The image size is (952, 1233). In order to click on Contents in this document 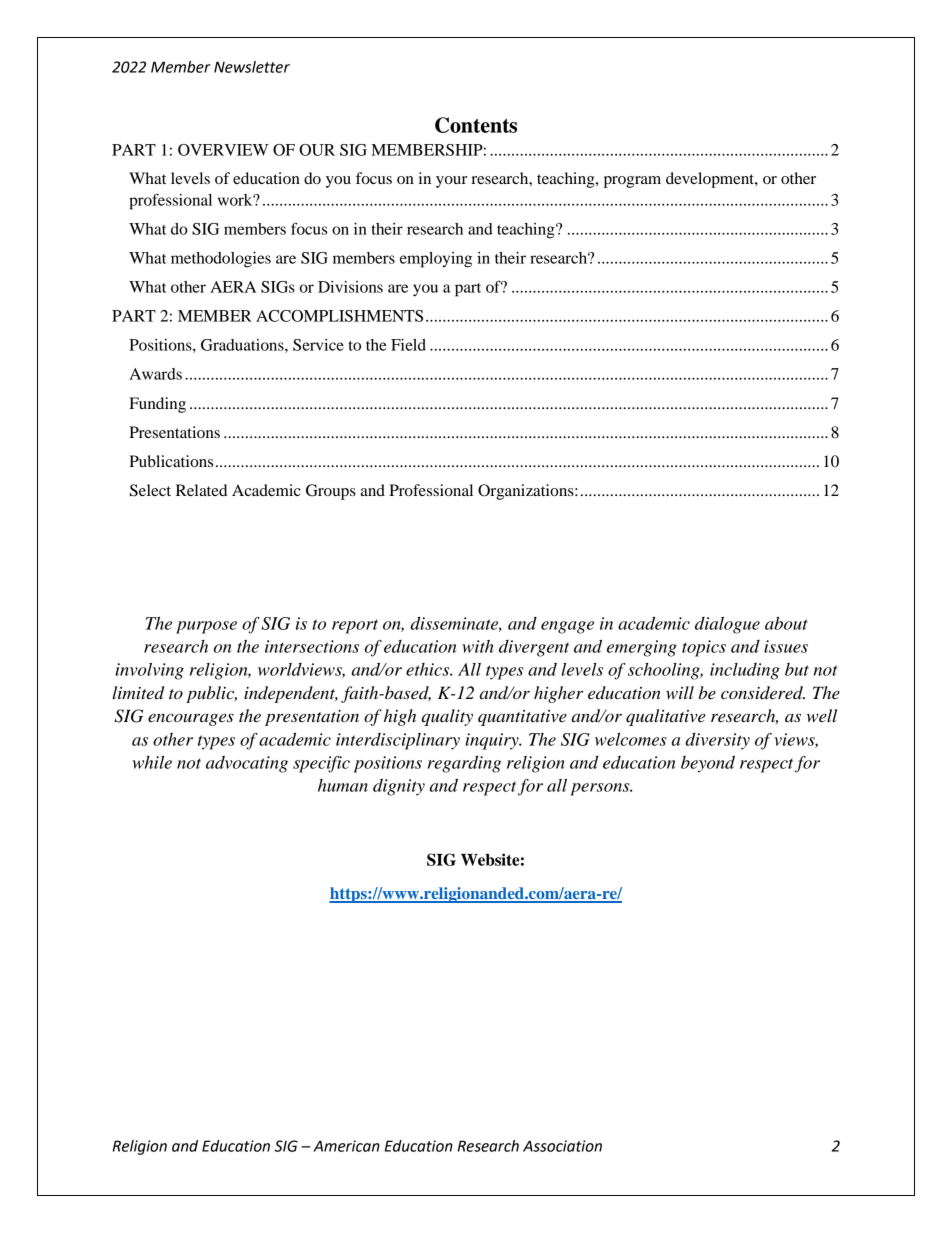, I will do `click(476, 125)`.
